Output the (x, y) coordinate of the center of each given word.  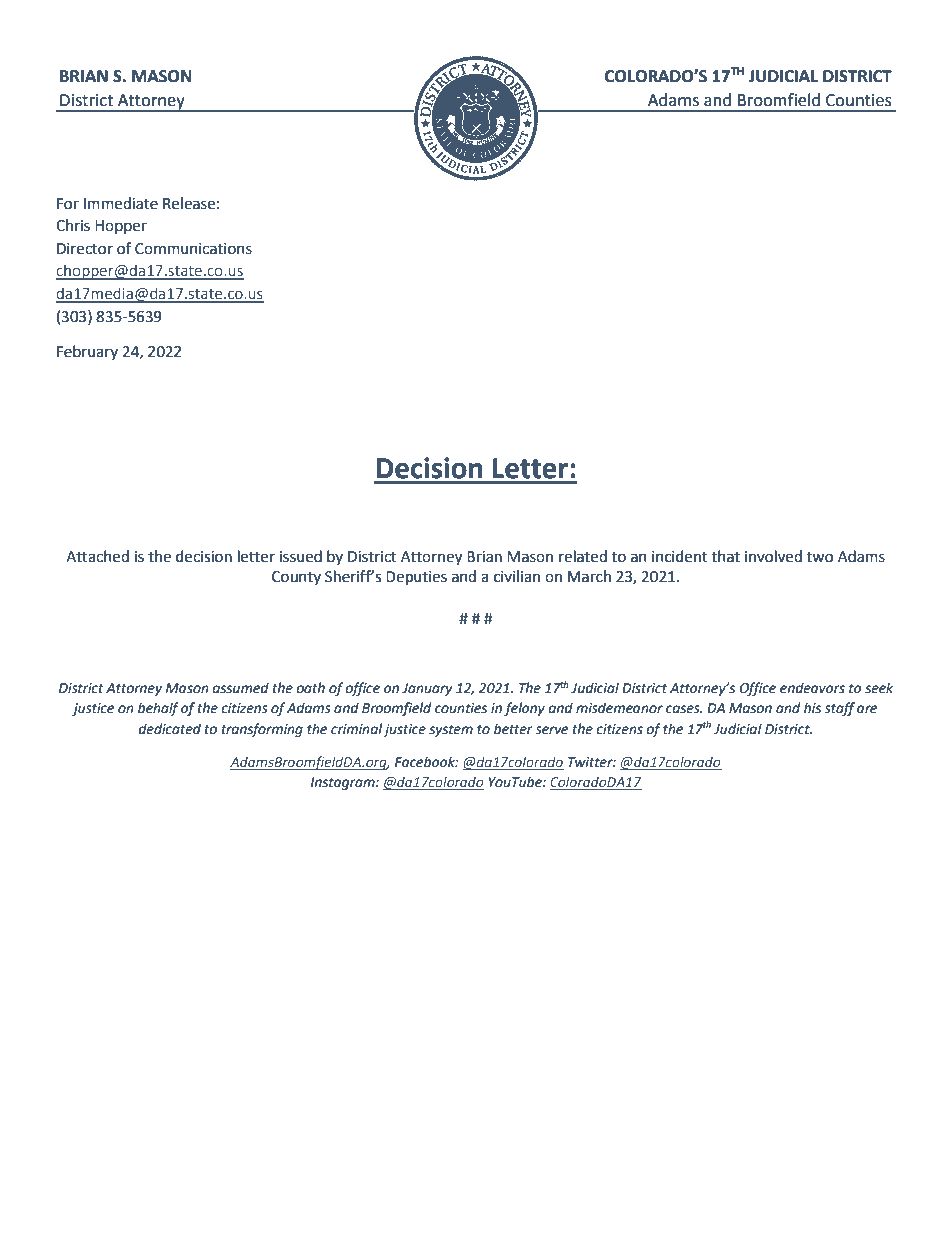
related (583, 556)
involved (773, 556)
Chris (73, 225)
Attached (97, 556)
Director (85, 249)
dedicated (170, 729)
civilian (517, 576)
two (820, 557)
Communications (193, 249)
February (87, 352)
